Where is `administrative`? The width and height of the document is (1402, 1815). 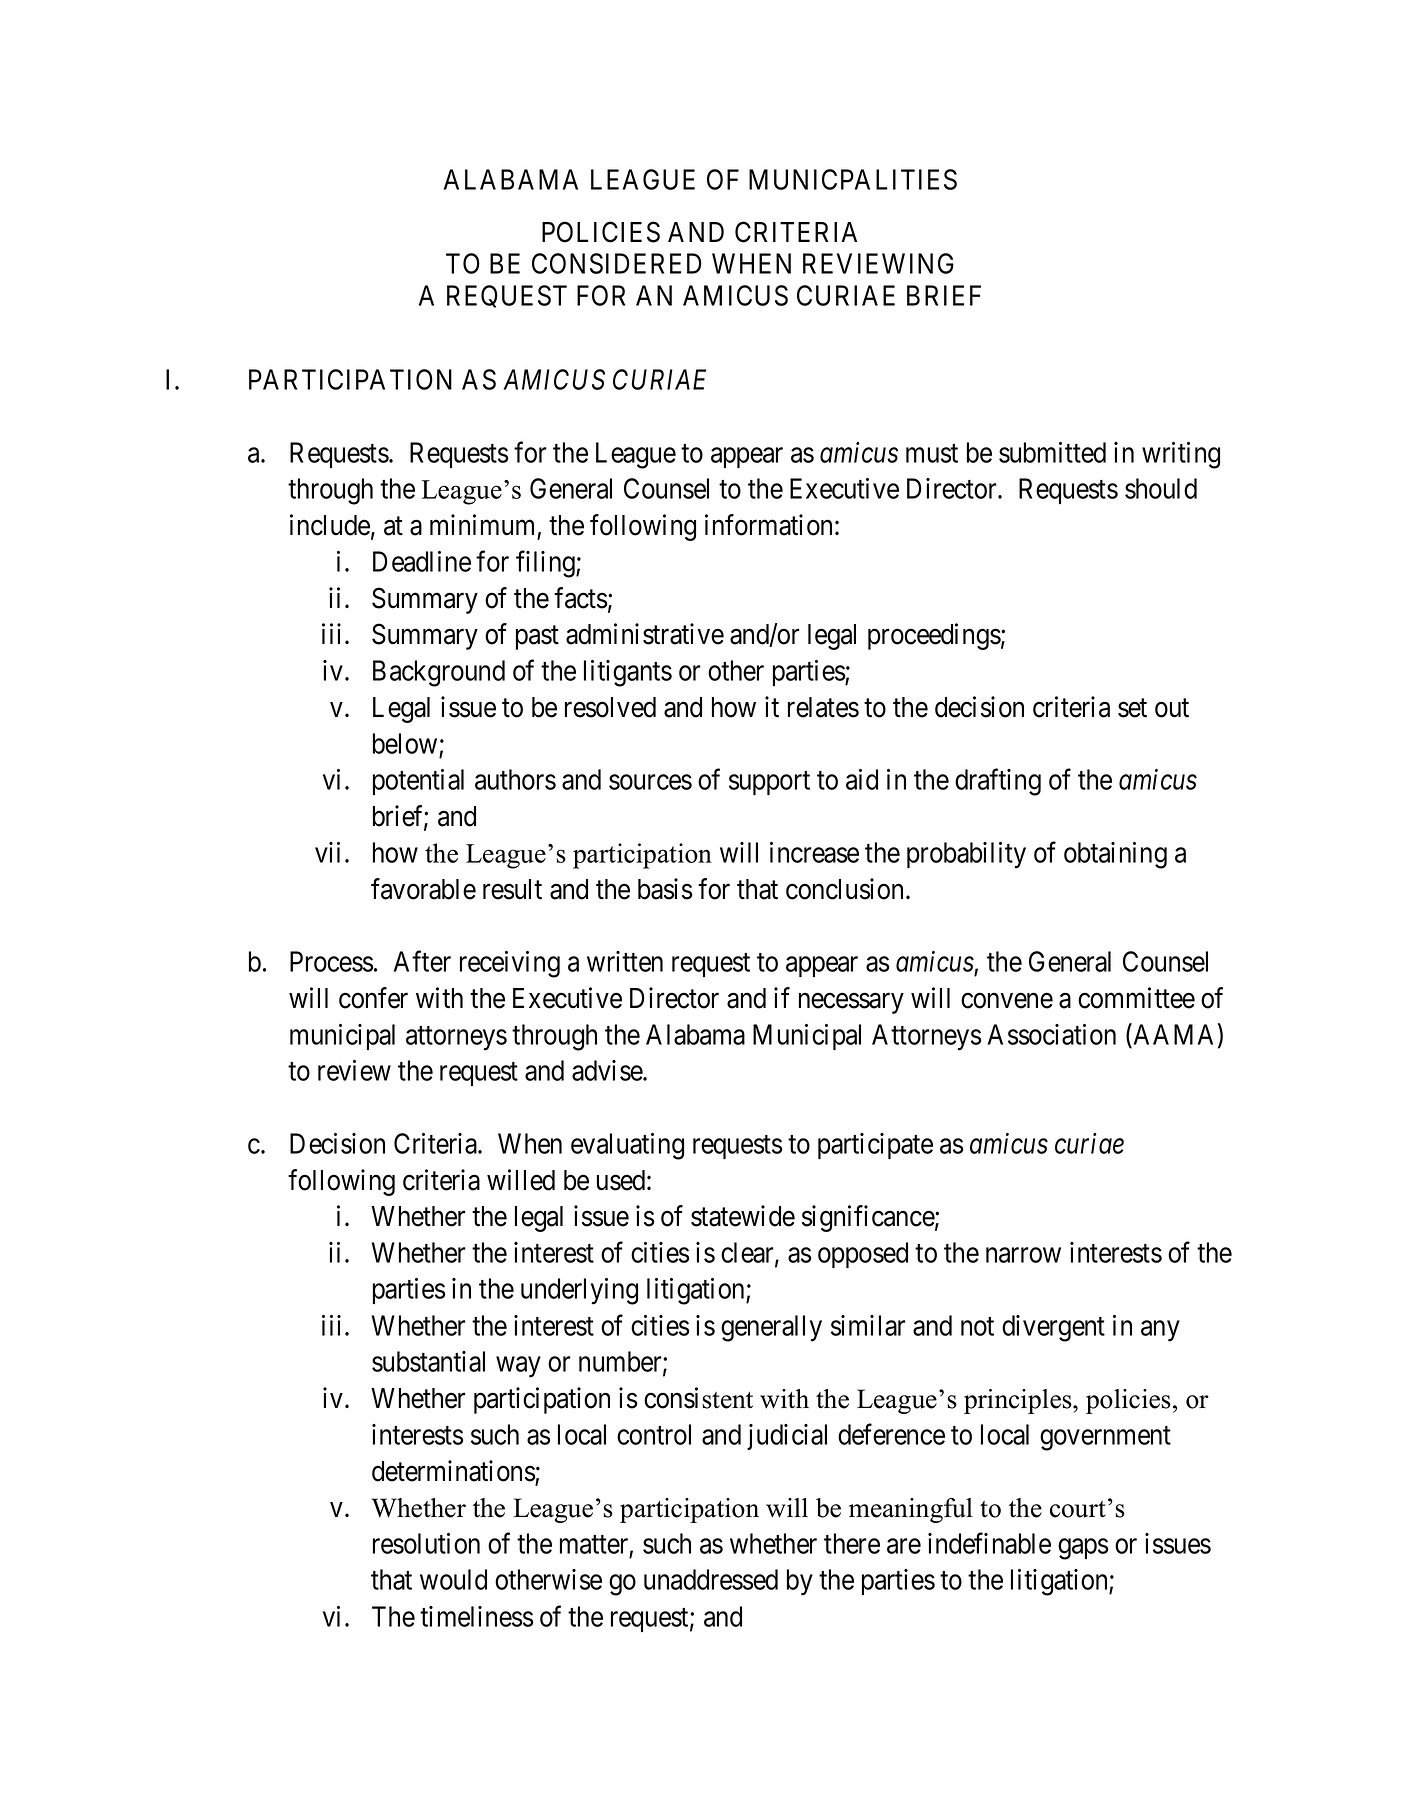
administrative is located at coordinates (645, 634).
